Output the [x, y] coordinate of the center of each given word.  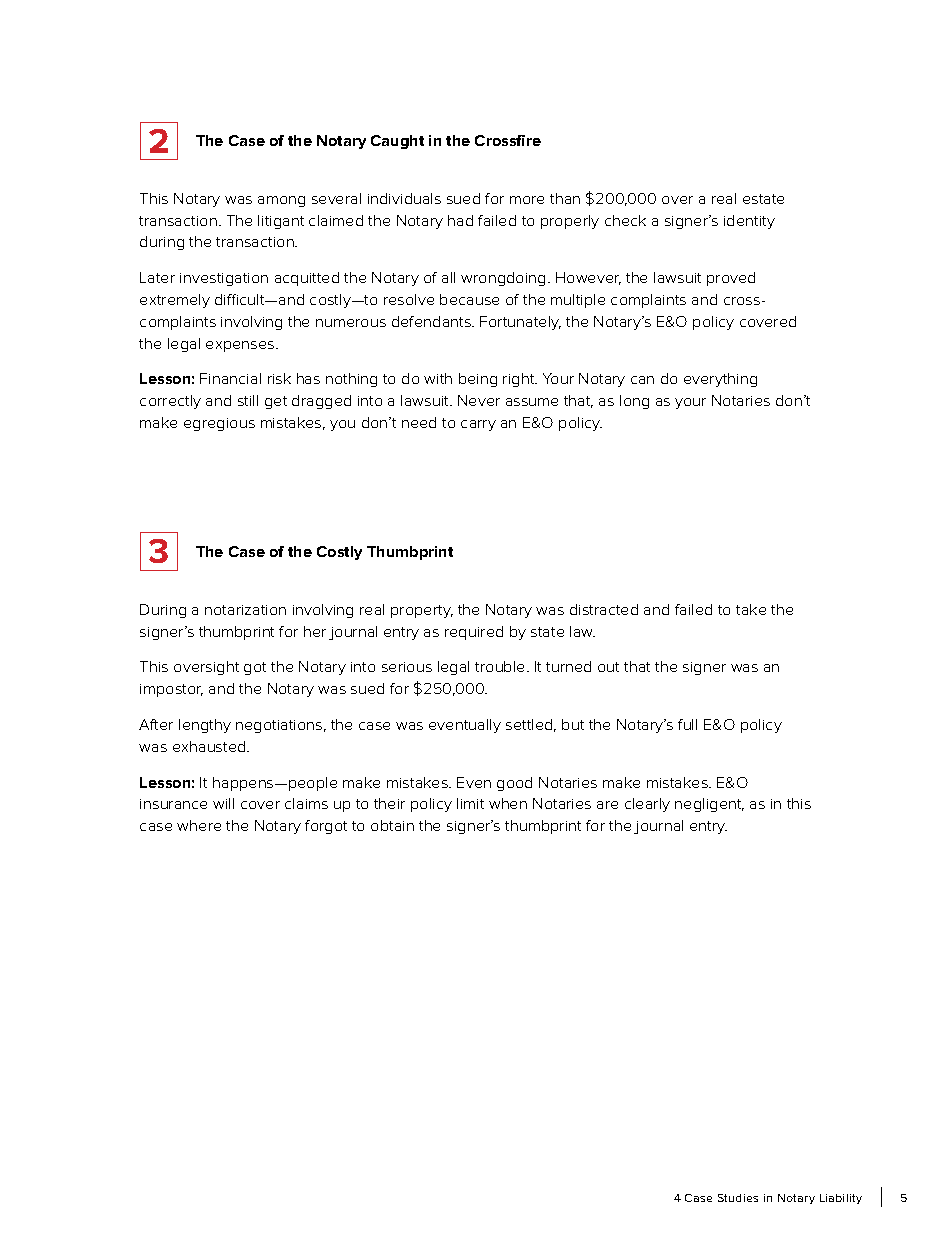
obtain [392, 825]
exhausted [210, 746]
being [478, 380]
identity [749, 222]
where [199, 825]
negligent [709, 805]
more [527, 200]
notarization [245, 610]
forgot [326, 827]
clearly [647, 805]
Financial [230, 378]
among [281, 201]
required [474, 633]
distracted [604, 609]
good [514, 784]
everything [720, 380]
